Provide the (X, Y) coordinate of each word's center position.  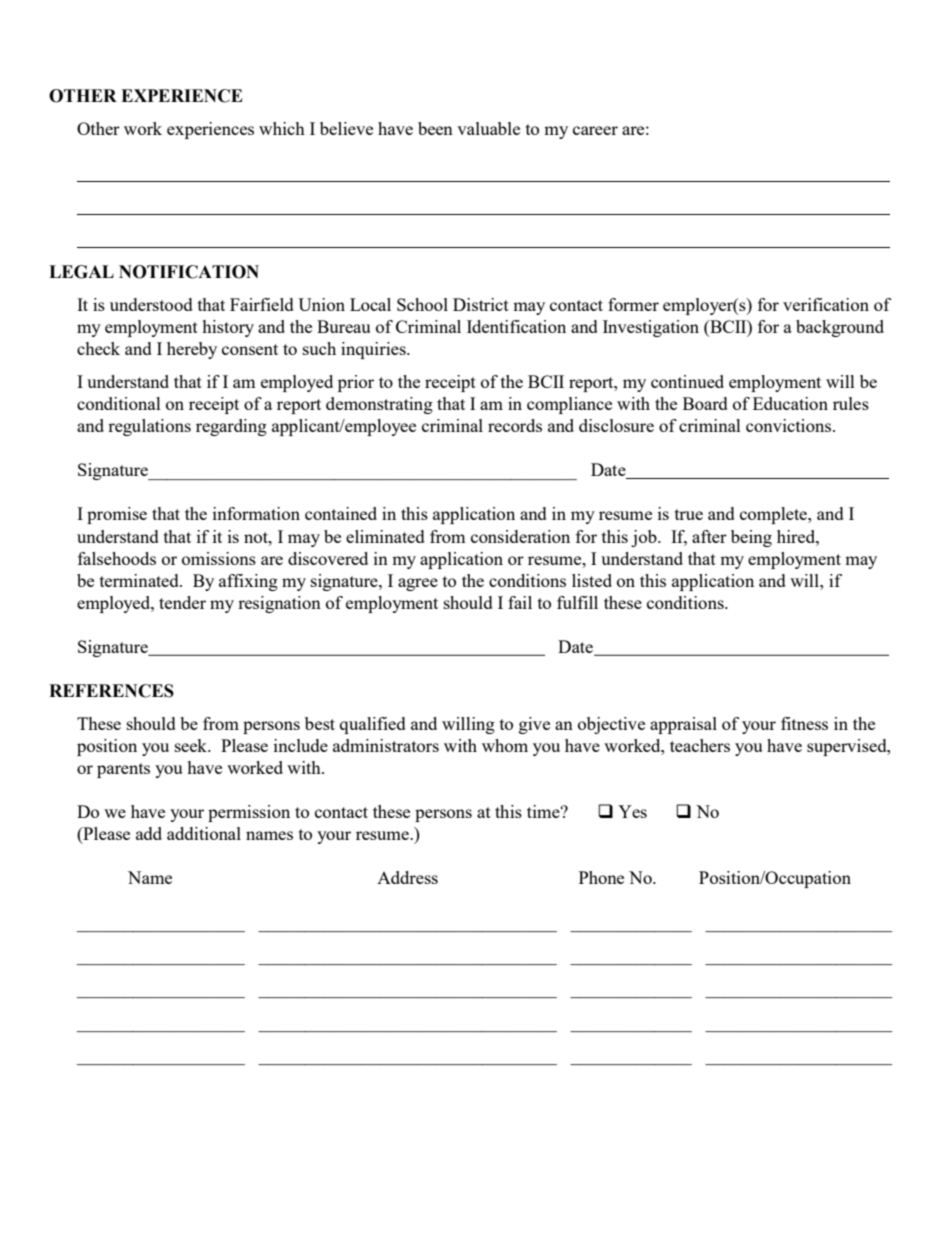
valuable (488, 128)
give (534, 725)
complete (774, 515)
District (481, 304)
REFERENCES (111, 691)
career (595, 130)
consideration (520, 536)
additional (204, 833)
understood (151, 304)
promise (117, 515)
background (840, 328)
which (282, 128)
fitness (804, 723)
